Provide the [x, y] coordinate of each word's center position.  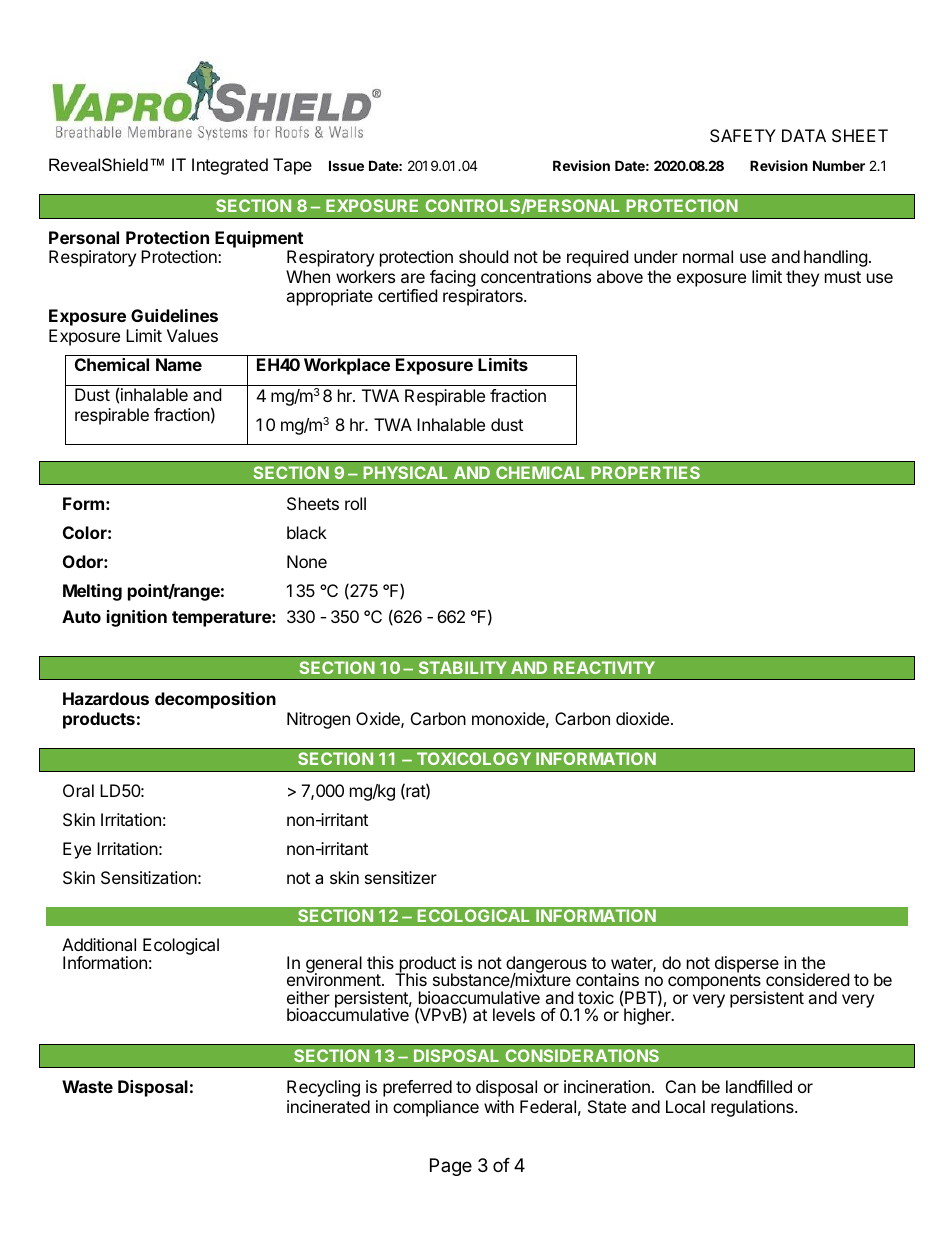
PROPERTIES [645, 472]
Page [451, 1167]
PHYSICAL [405, 472]
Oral [78, 790]
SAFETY [743, 135]
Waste [87, 1086]
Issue [346, 165]
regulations [753, 1108]
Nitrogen [318, 720]
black [307, 532]
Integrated [230, 166]
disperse [747, 965]
